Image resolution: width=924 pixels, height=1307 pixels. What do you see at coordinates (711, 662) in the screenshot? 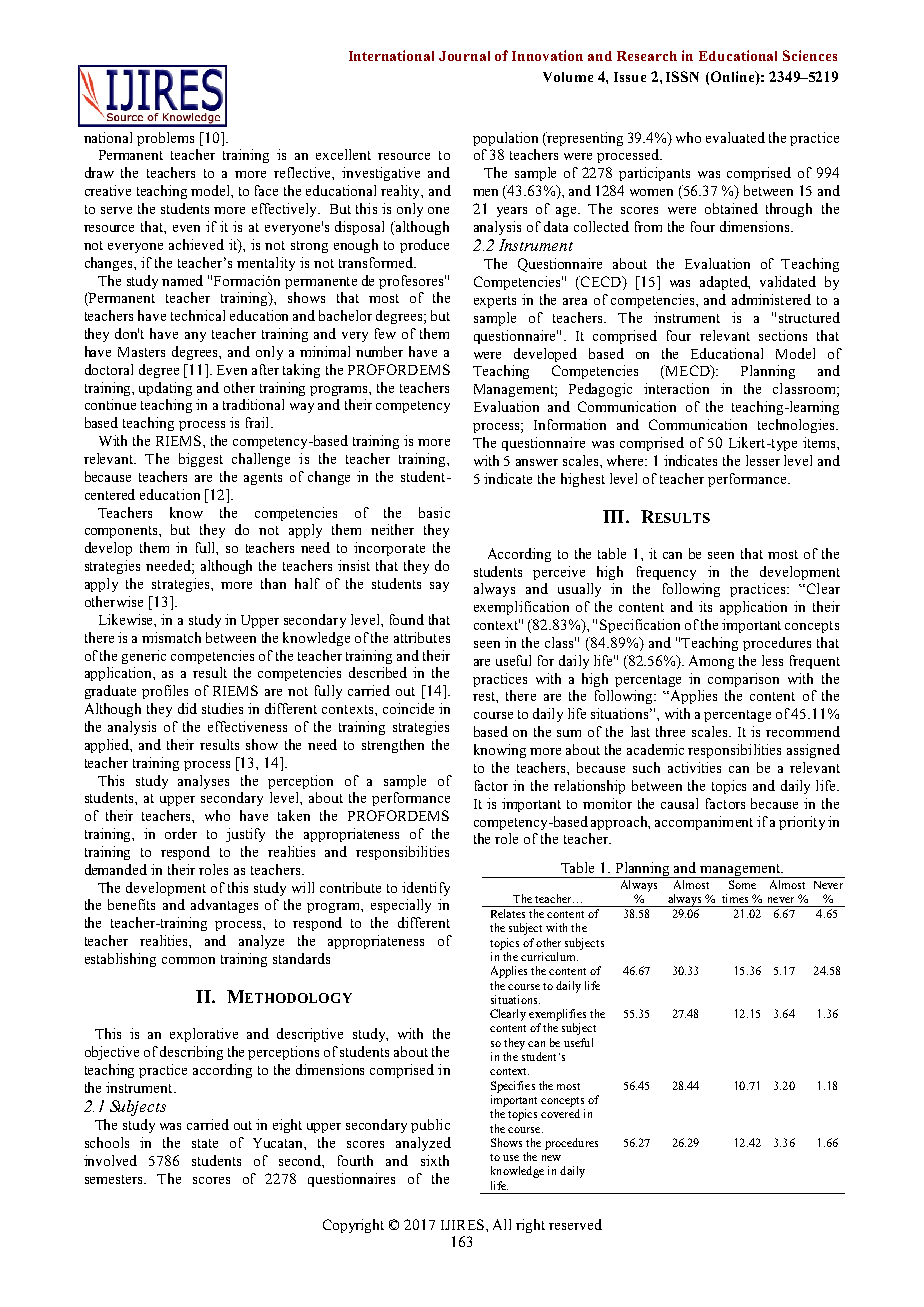
I see `Among` at bounding box center [711, 662].
